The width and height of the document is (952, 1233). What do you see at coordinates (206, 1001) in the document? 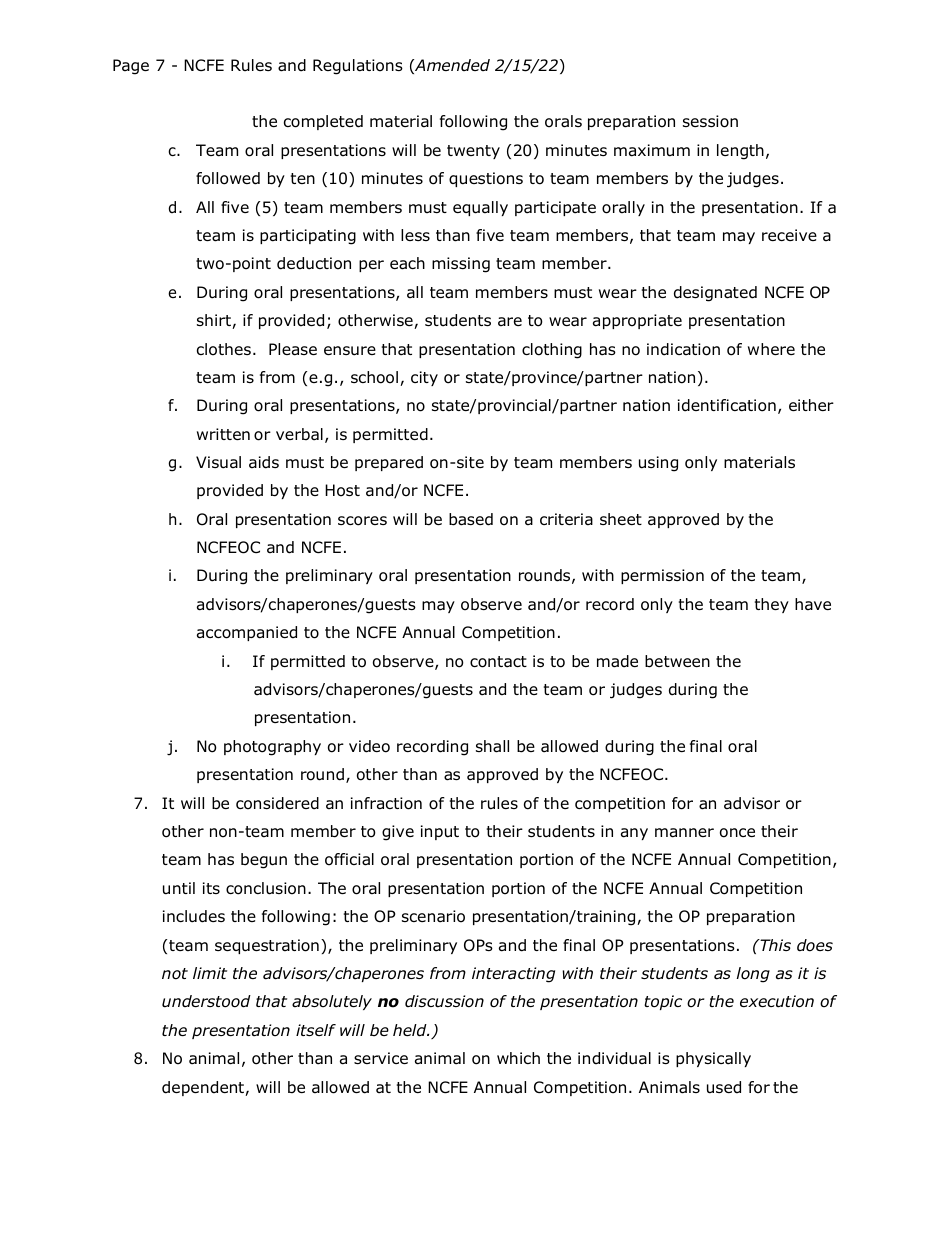
I see `understood` at bounding box center [206, 1001].
